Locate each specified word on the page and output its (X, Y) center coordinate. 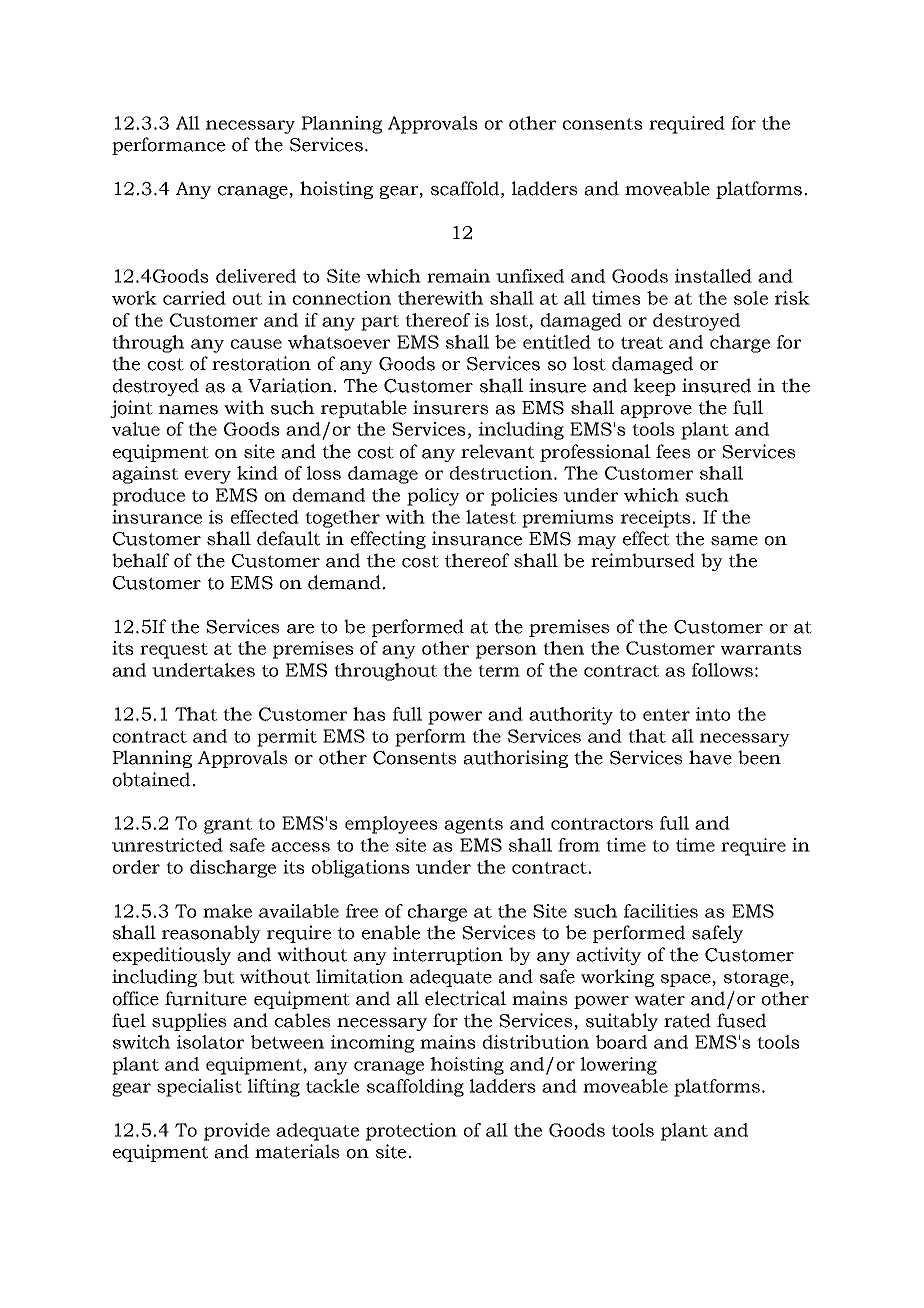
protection (411, 1132)
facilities (661, 911)
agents (473, 826)
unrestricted (167, 845)
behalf (140, 560)
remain (458, 276)
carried (194, 298)
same (734, 541)
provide (237, 1132)
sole (751, 298)
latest (491, 517)
